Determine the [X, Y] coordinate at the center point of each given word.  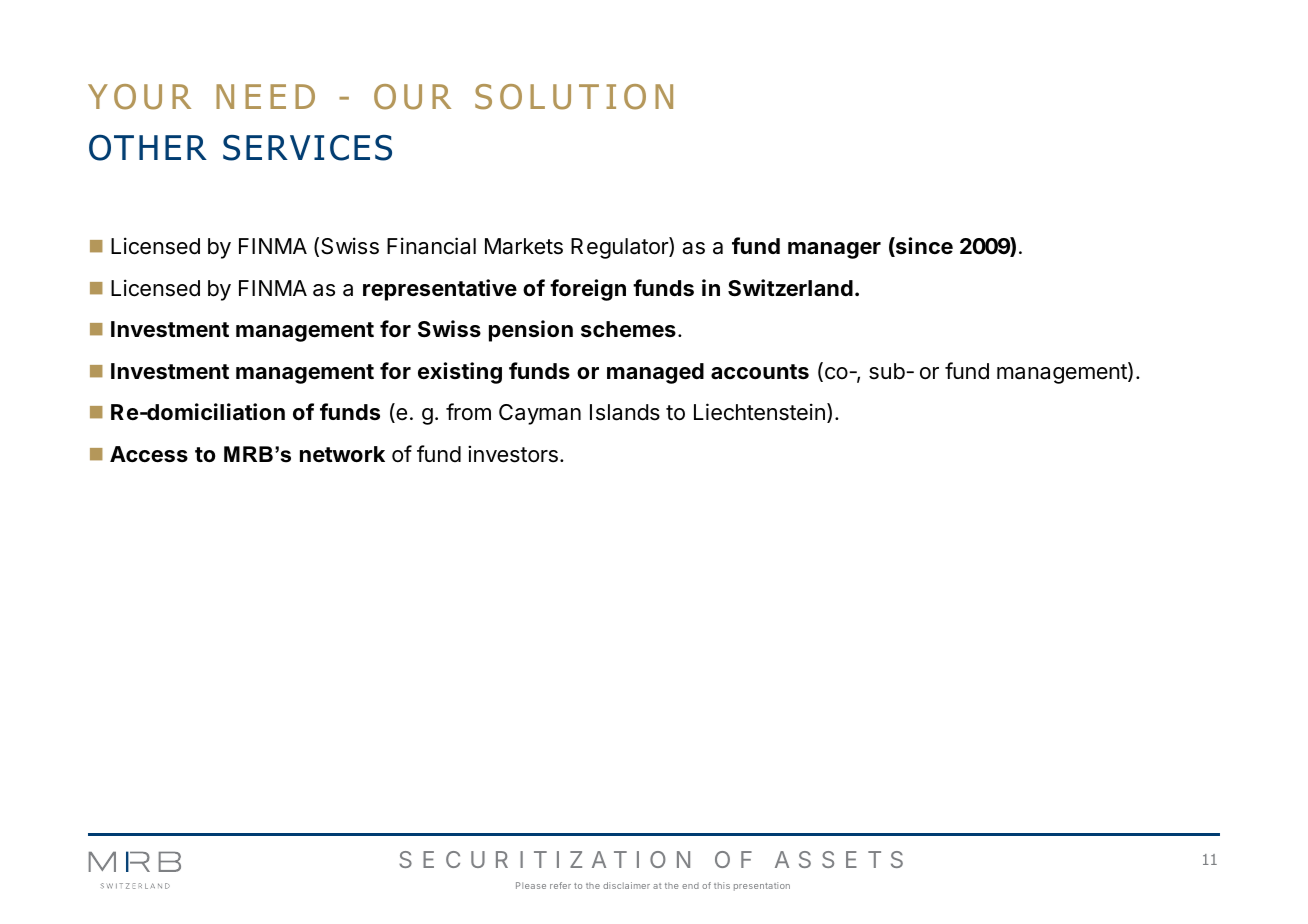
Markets [524, 246]
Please [531, 885]
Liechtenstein [759, 412]
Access [149, 454]
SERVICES [307, 148]
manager [834, 250]
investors [513, 454]
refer [560, 885]
